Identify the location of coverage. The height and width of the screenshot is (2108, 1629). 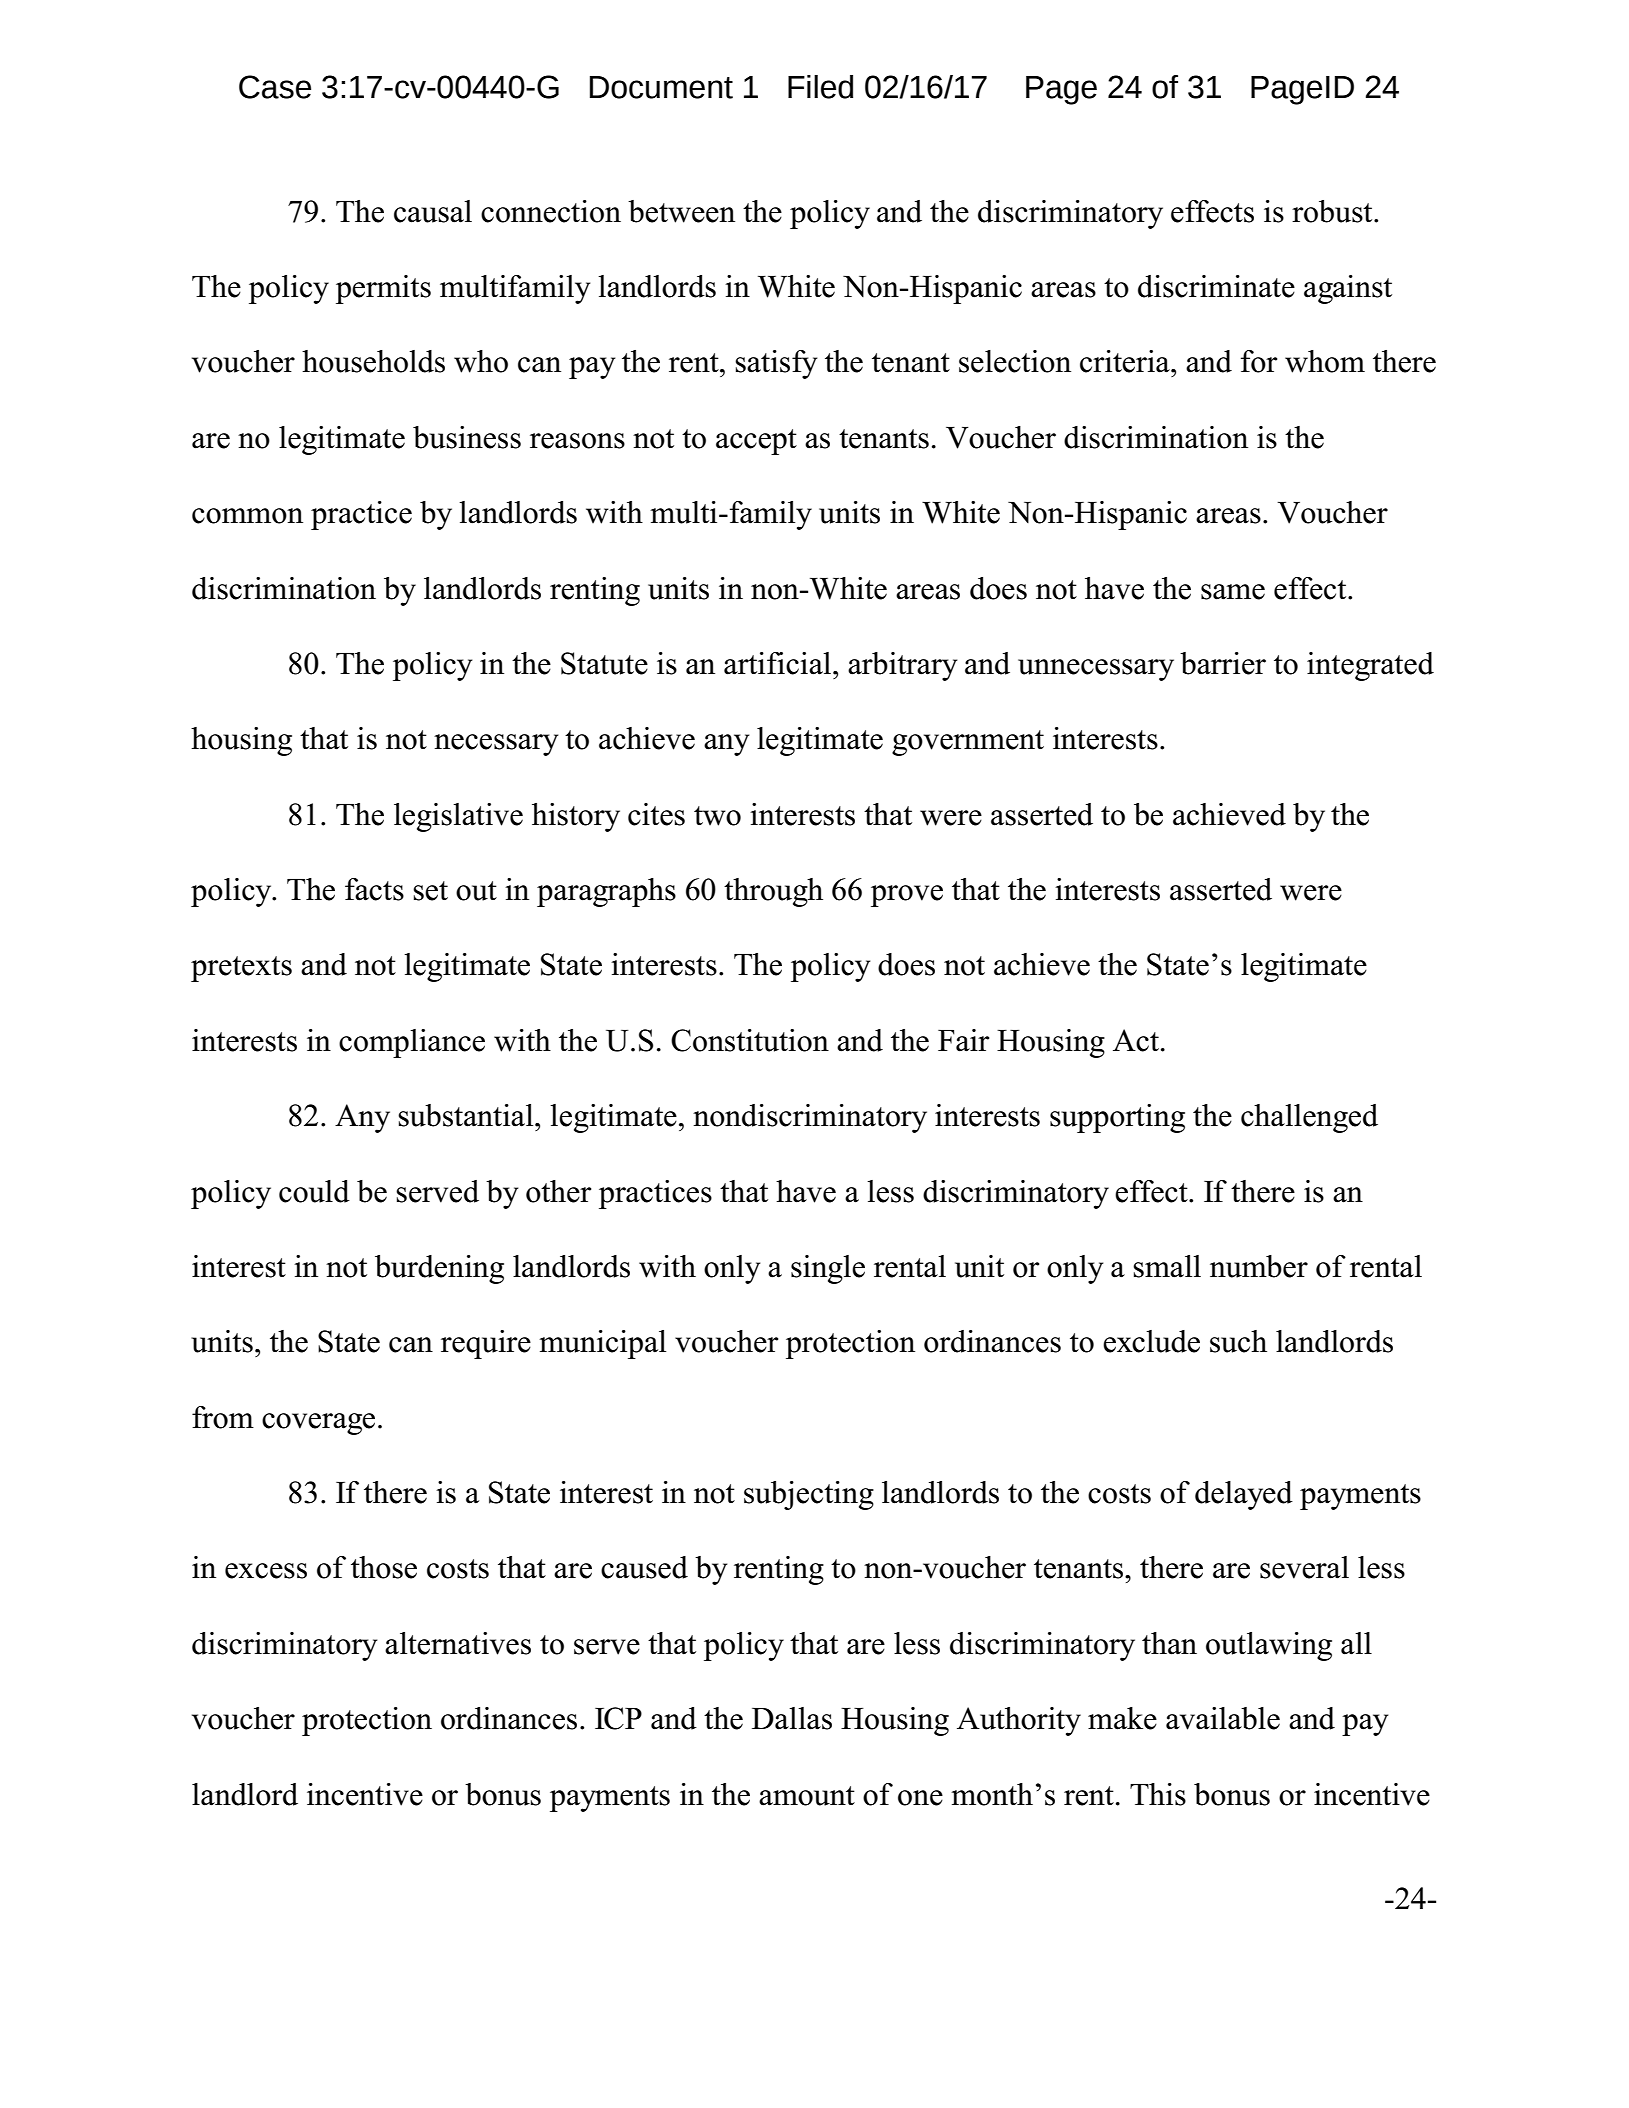
(318, 1424).
